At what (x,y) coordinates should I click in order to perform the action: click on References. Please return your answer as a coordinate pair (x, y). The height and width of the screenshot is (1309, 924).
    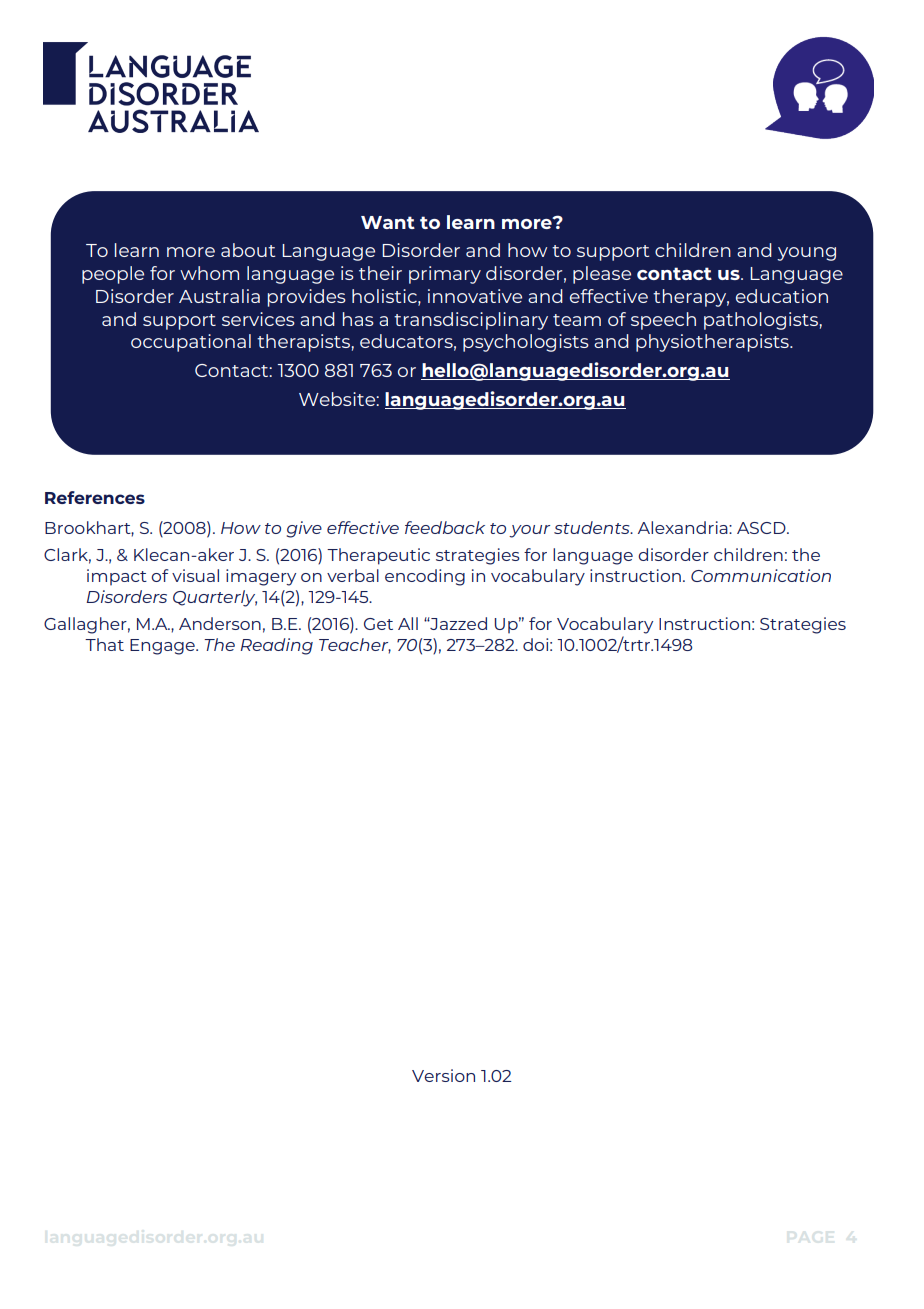
    Looking at the image, I should click on (95, 497).
